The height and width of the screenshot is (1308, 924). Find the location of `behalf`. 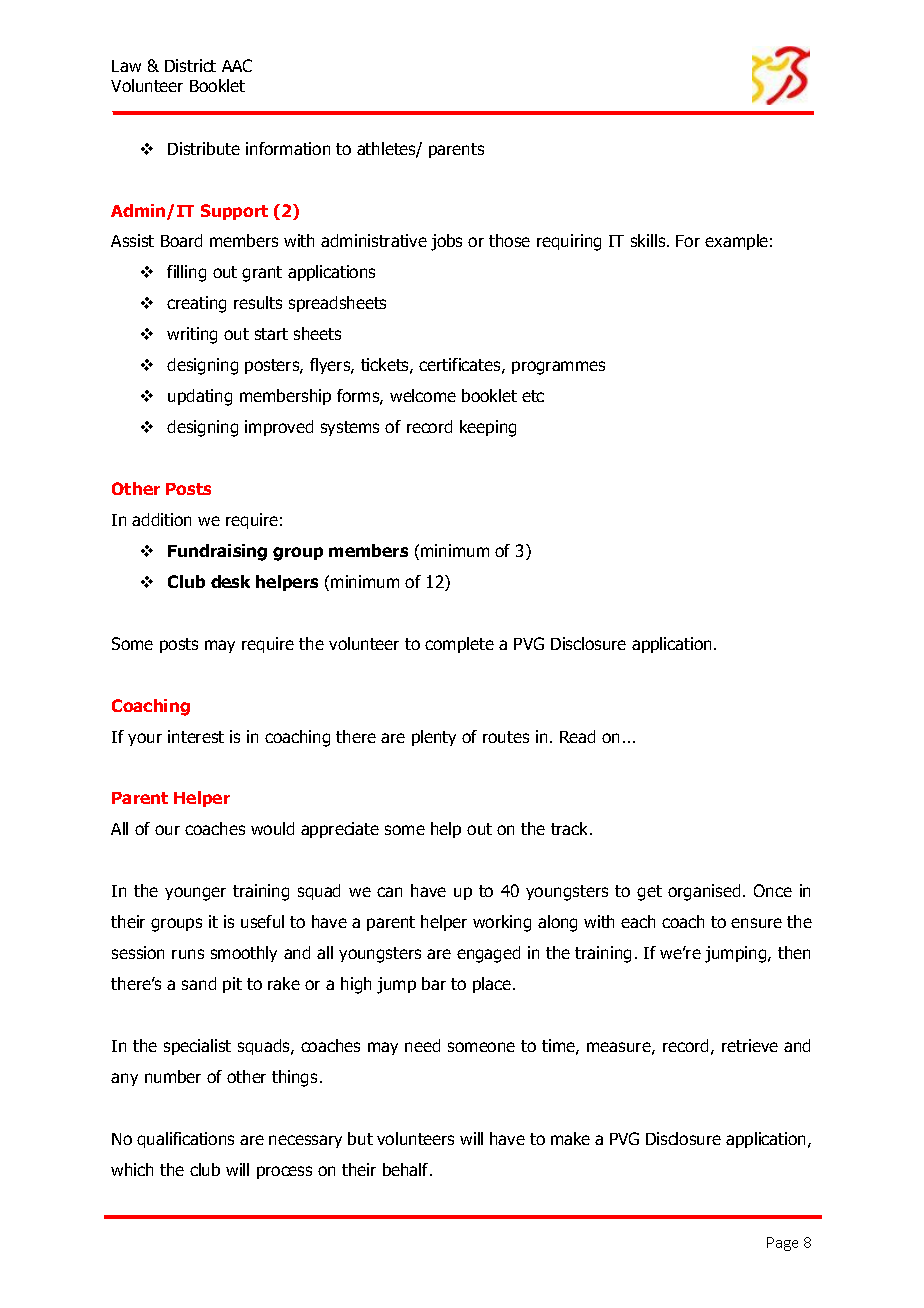

behalf is located at coordinates (407, 1169).
